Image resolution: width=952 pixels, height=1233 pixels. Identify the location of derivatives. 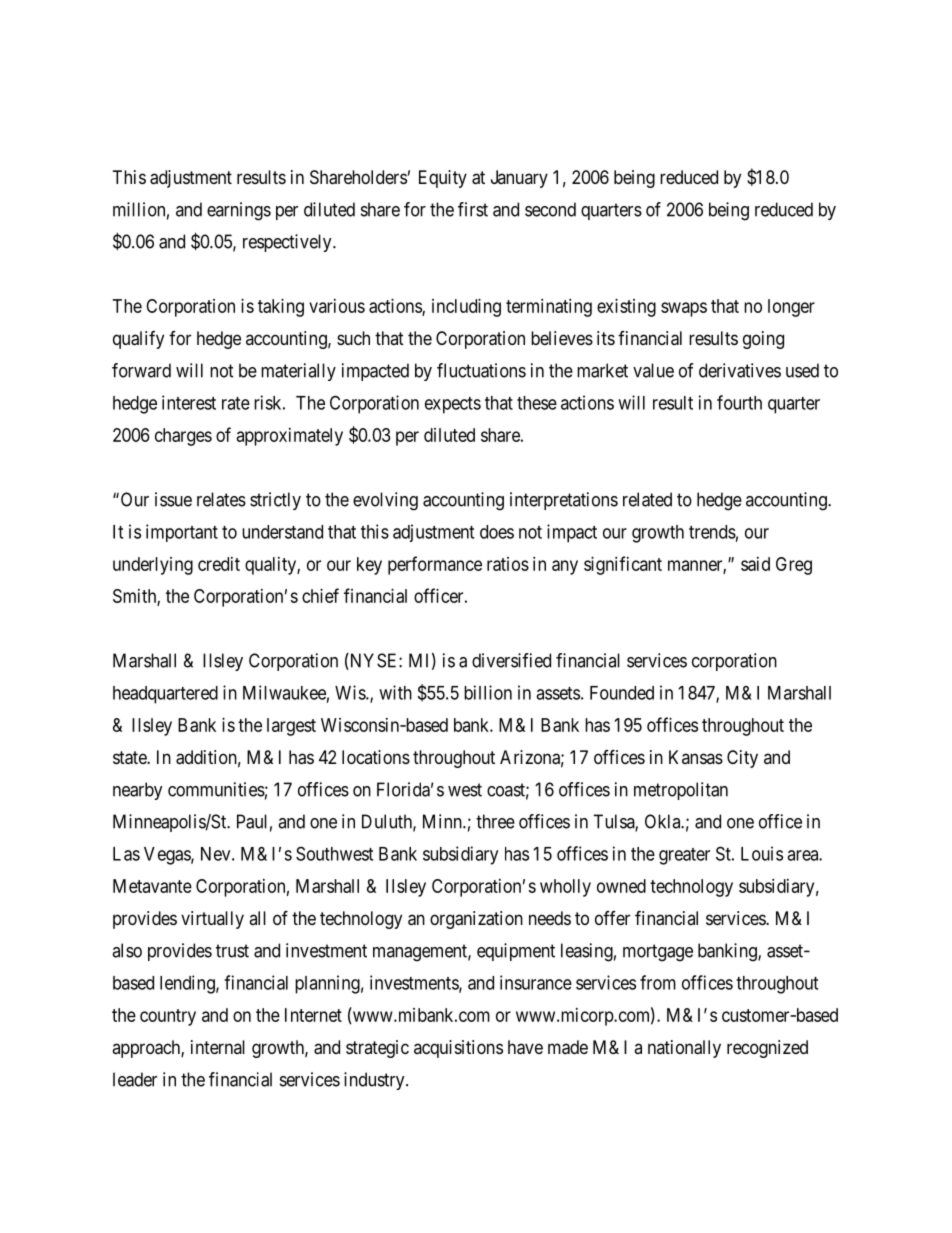
(740, 370).
